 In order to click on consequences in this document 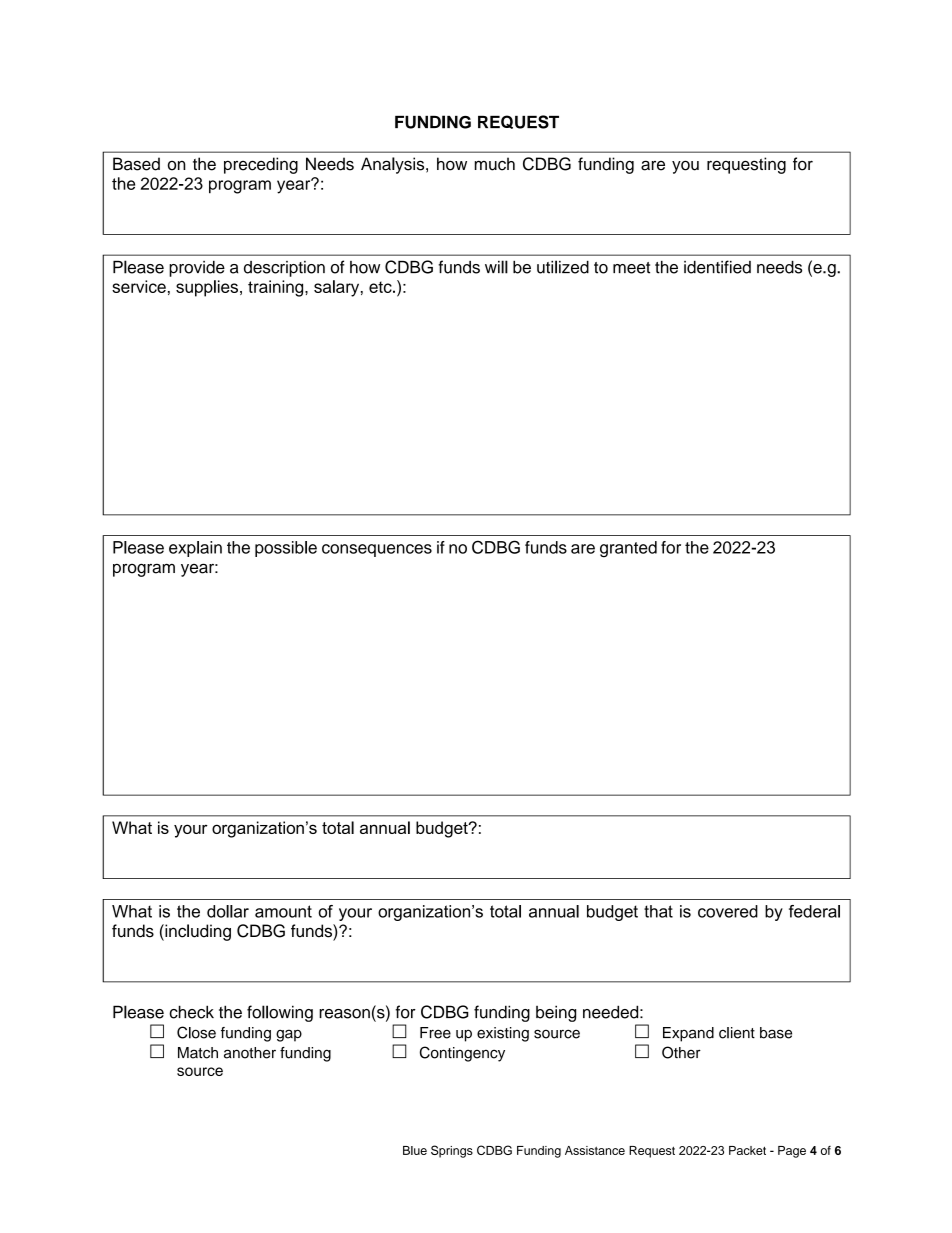, I will do `click(377, 550)`.
